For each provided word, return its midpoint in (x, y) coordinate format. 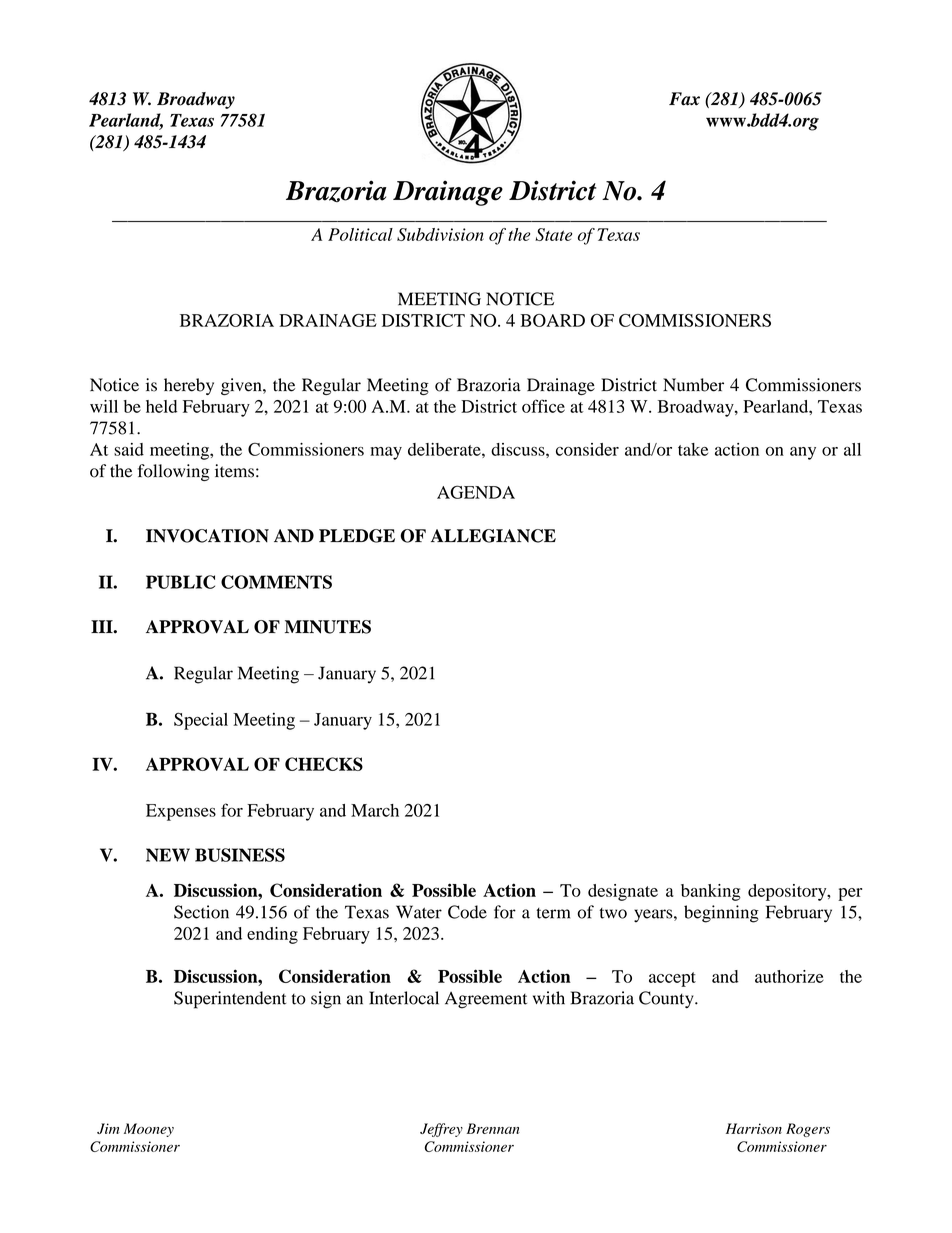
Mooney (149, 1130)
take (693, 449)
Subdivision (440, 234)
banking (711, 892)
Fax (684, 99)
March (375, 810)
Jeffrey (441, 1130)
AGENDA (476, 492)
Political (360, 234)
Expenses (181, 812)
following (173, 472)
